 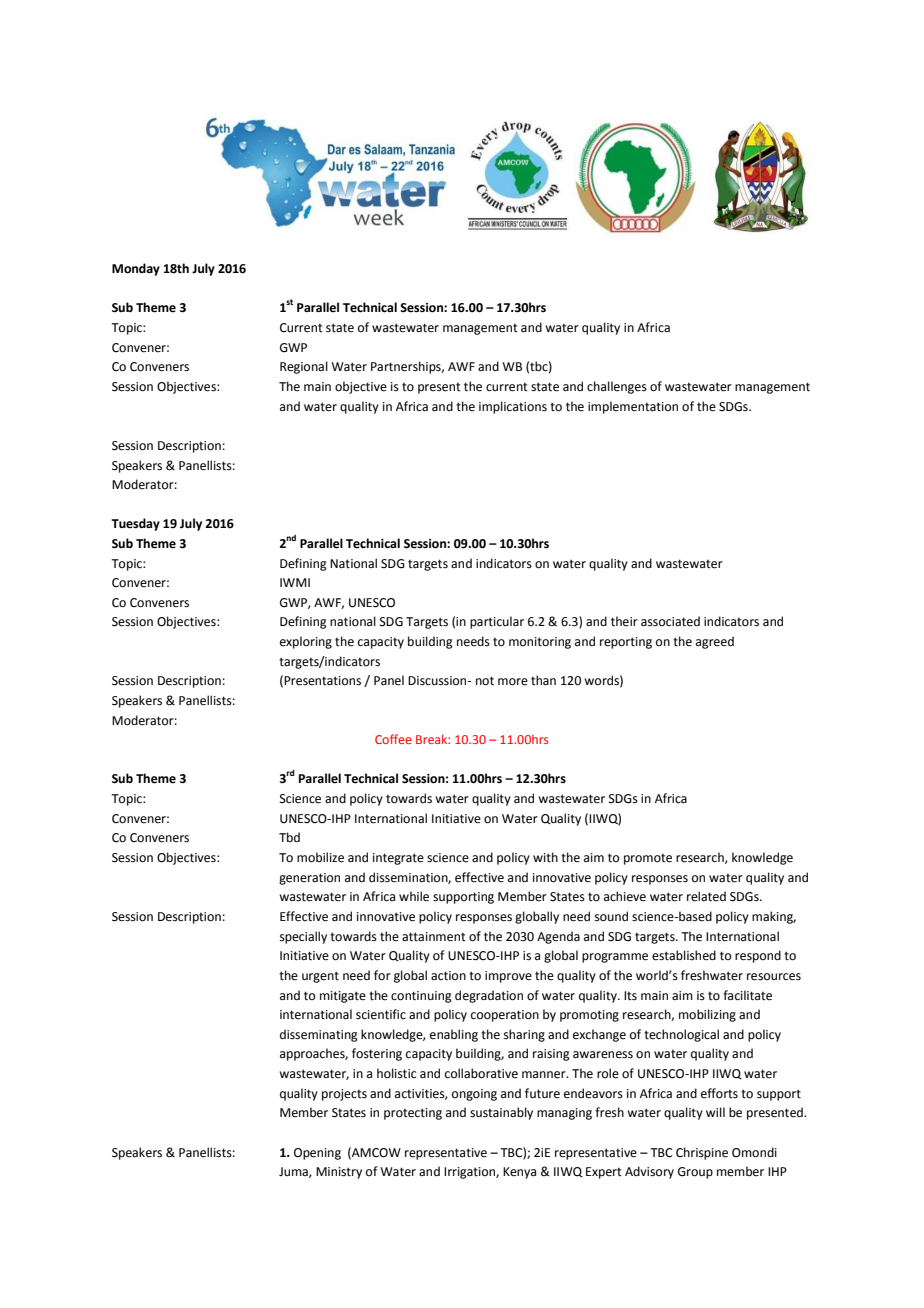 What do you see at coordinates (136, 269) in the screenshot?
I see `Monday` at bounding box center [136, 269].
